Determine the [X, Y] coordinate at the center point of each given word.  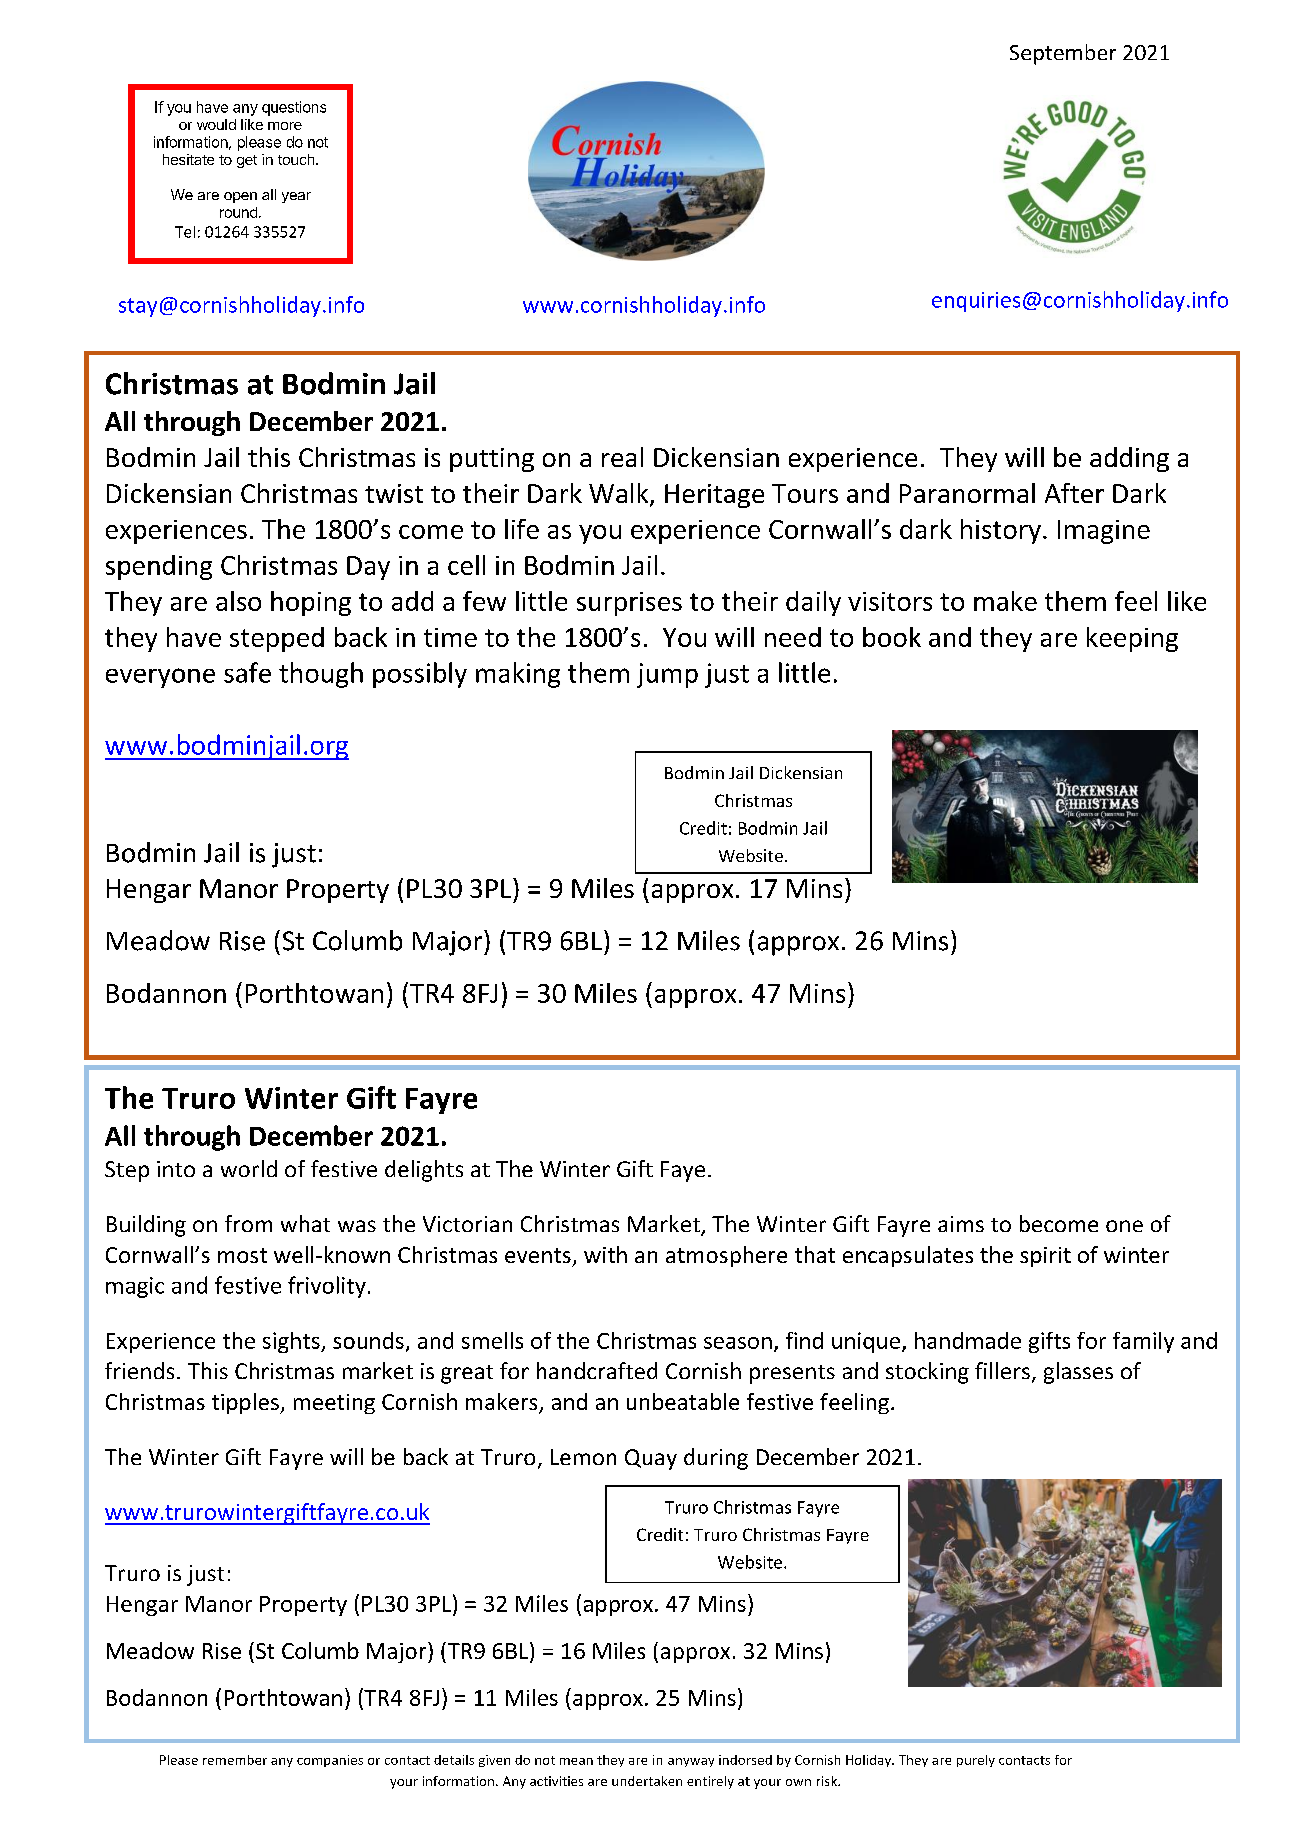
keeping [1132, 639]
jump [667, 675]
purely [976, 1761]
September [1063, 54]
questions [294, 108]
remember [235, 1760]
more [285, 126]
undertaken [647, 1781]
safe [247, 672]
